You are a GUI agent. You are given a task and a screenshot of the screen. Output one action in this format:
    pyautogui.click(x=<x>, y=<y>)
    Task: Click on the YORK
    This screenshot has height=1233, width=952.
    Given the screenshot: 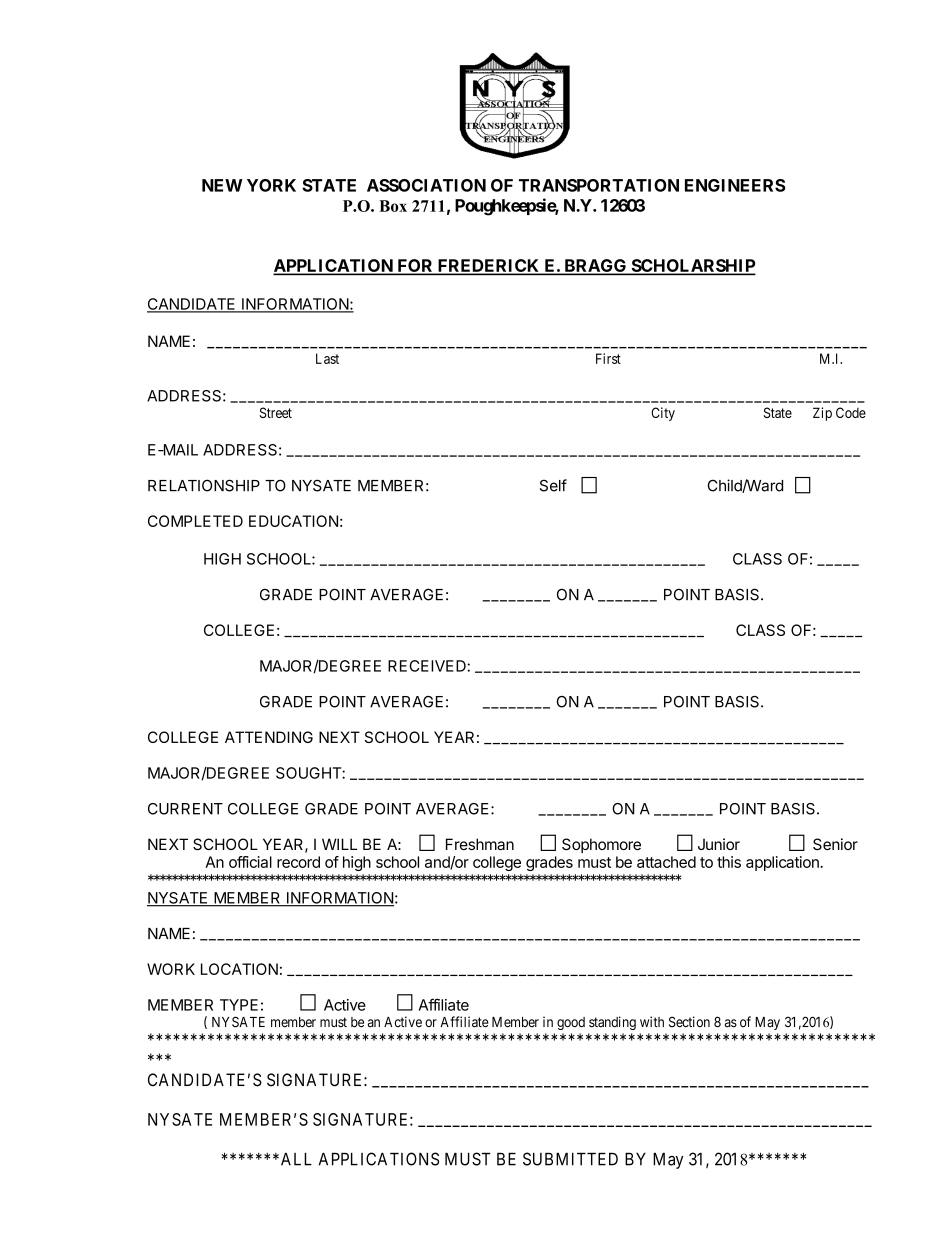 What is the action you would take?
    pyautogui.click(x=271, y=185)
